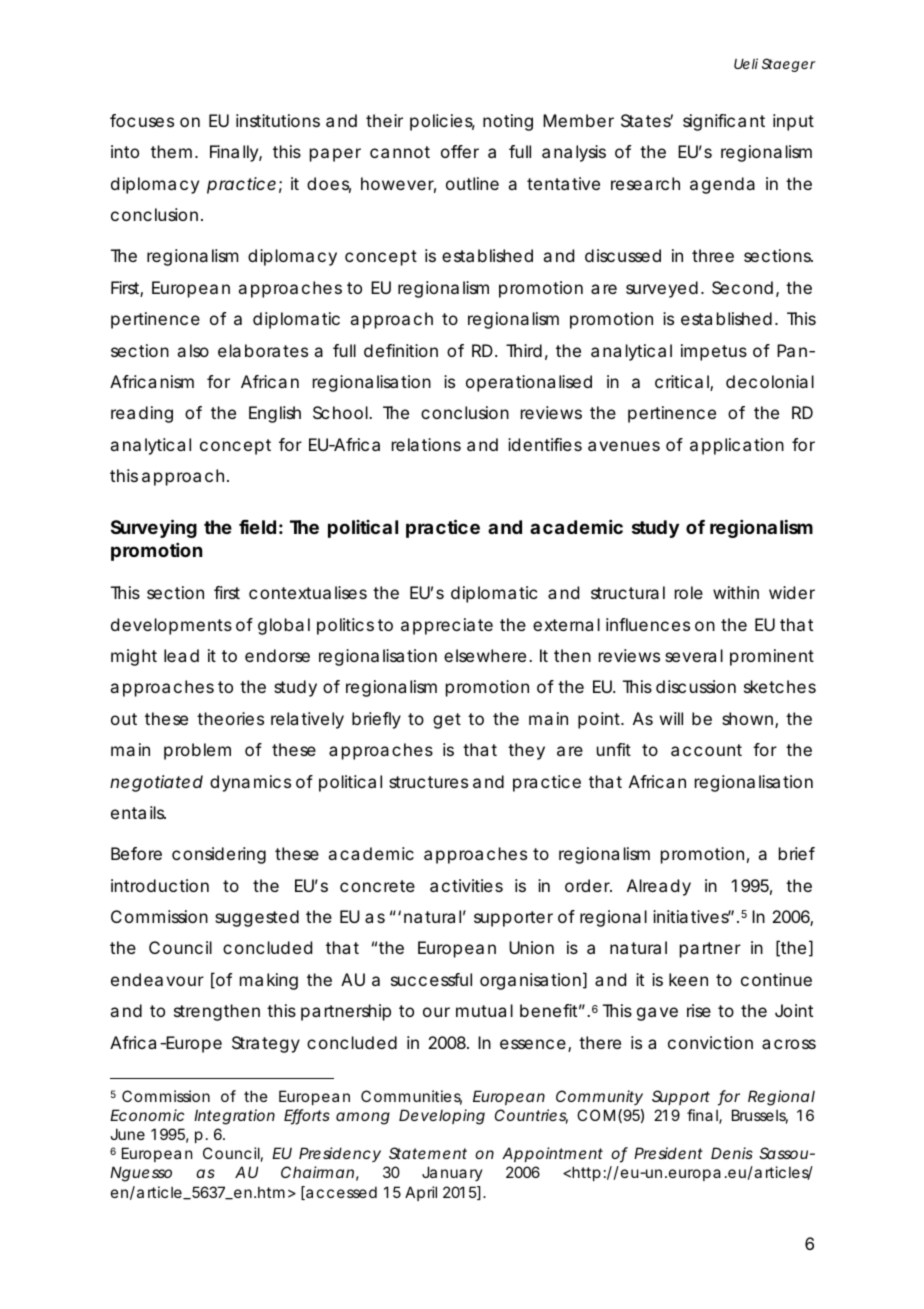 This document has height=1309, width=924. I want to click on significant, so click(724, 122).
